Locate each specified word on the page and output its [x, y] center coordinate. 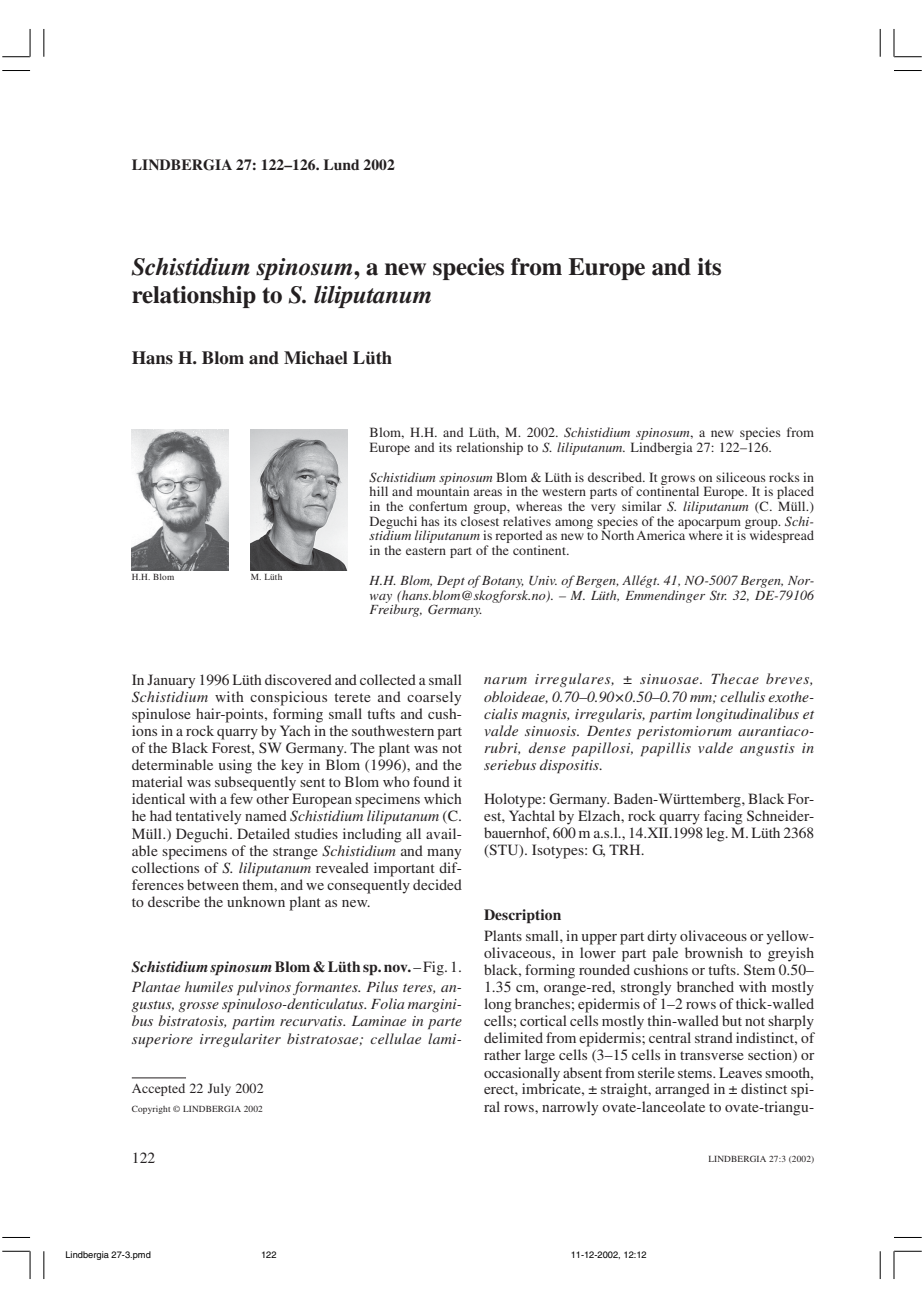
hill [379, 491]
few [241, 798]
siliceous [741, 477]
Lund [341, 164]
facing [723, 817]
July [219, 1089]
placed [795, 494]
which [443, 798]
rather [502, 1054]
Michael [316, 358]
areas [487, 492]
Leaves [740, 1072]
